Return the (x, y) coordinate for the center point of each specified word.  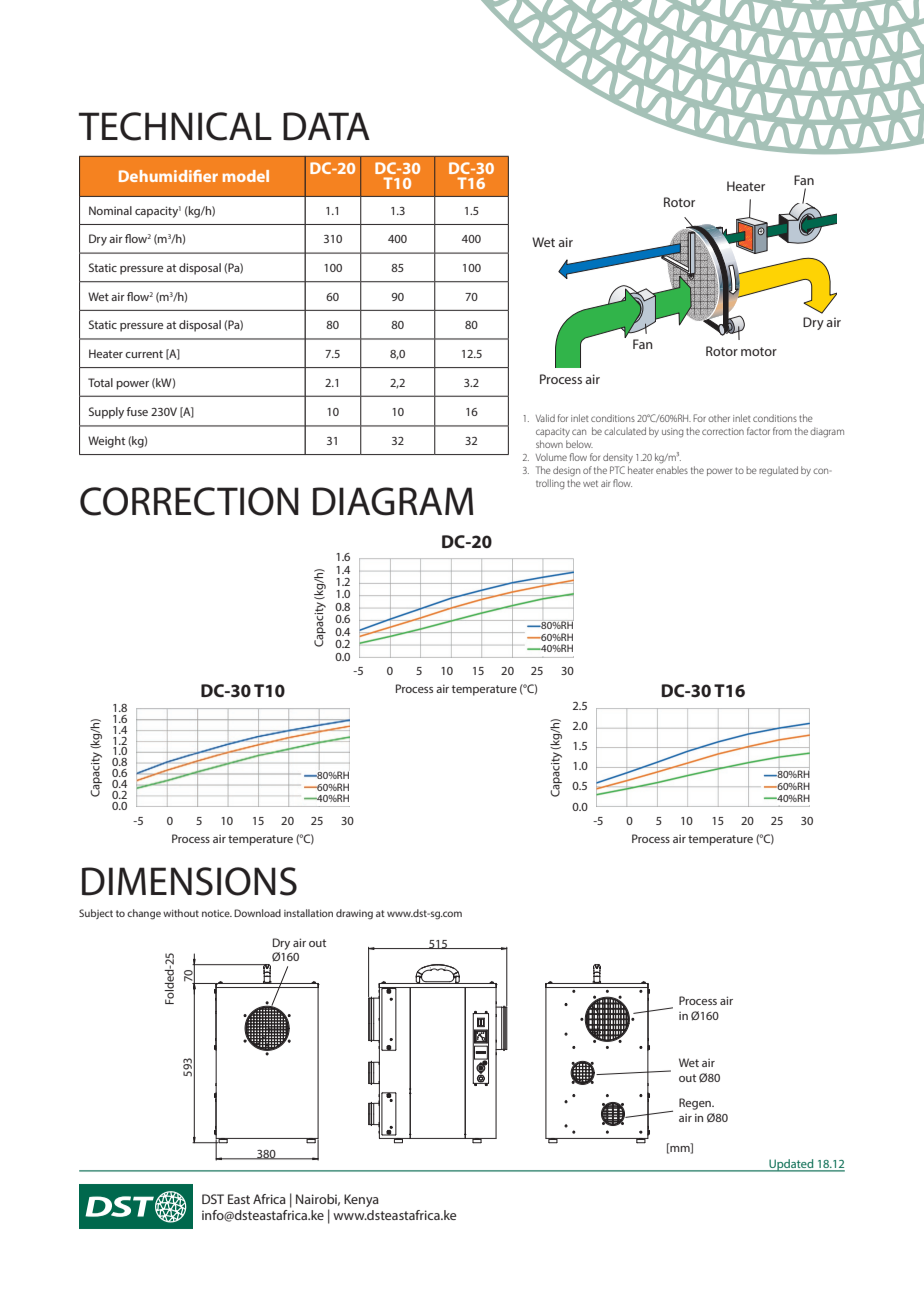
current (144, 354)
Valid (545, 418)
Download (257, 913)
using (673, 433)
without (181, 913)
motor (759, 351)
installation (308, 913)
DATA (326, 126)
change (144, 914)
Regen (696, 1104)
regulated (778, 471)
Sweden (226, 1199)
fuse (137, 411)
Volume (551, 457)
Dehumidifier (168, 176)
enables (672, 470)
